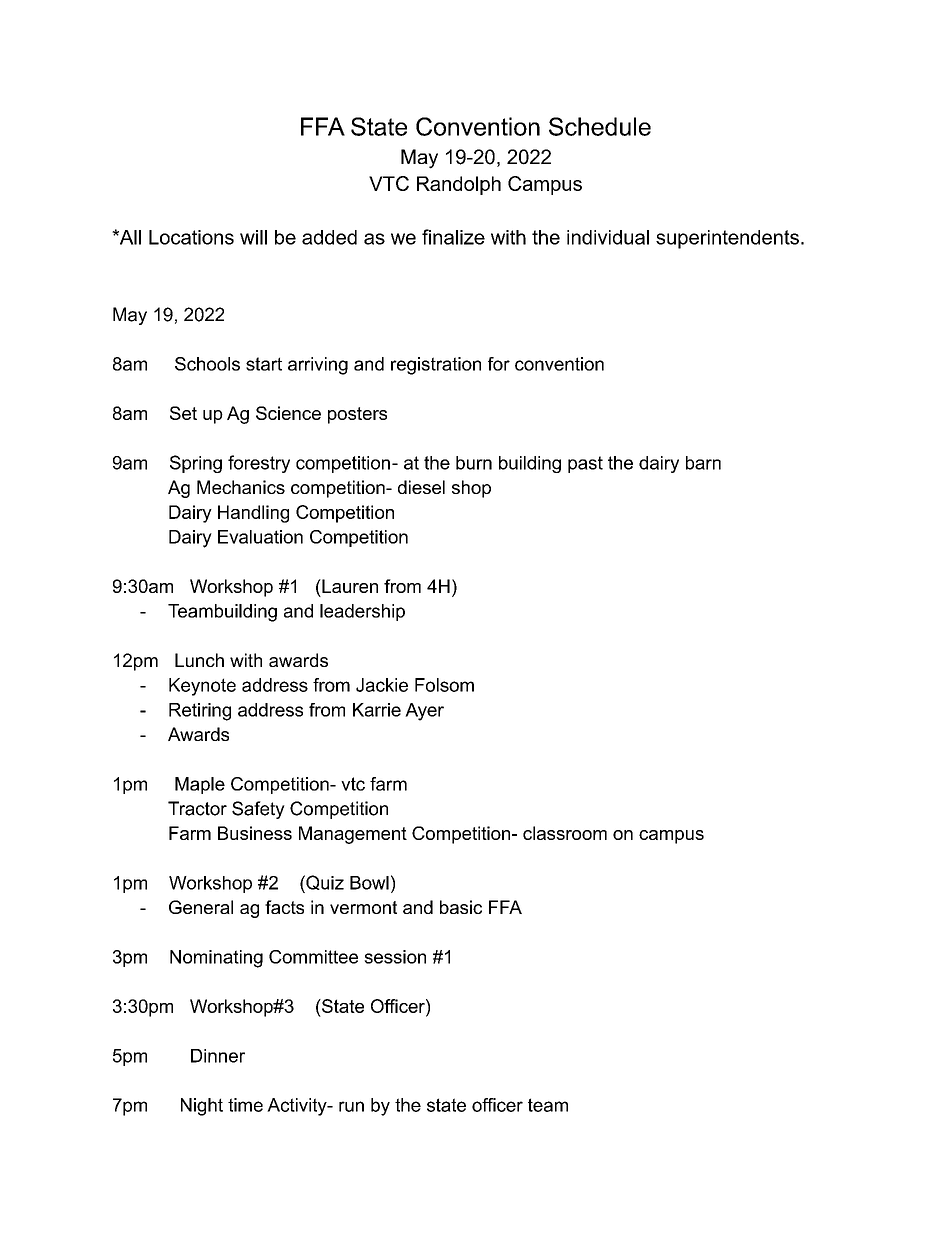  I want to click on Business, so click(255, 833).
